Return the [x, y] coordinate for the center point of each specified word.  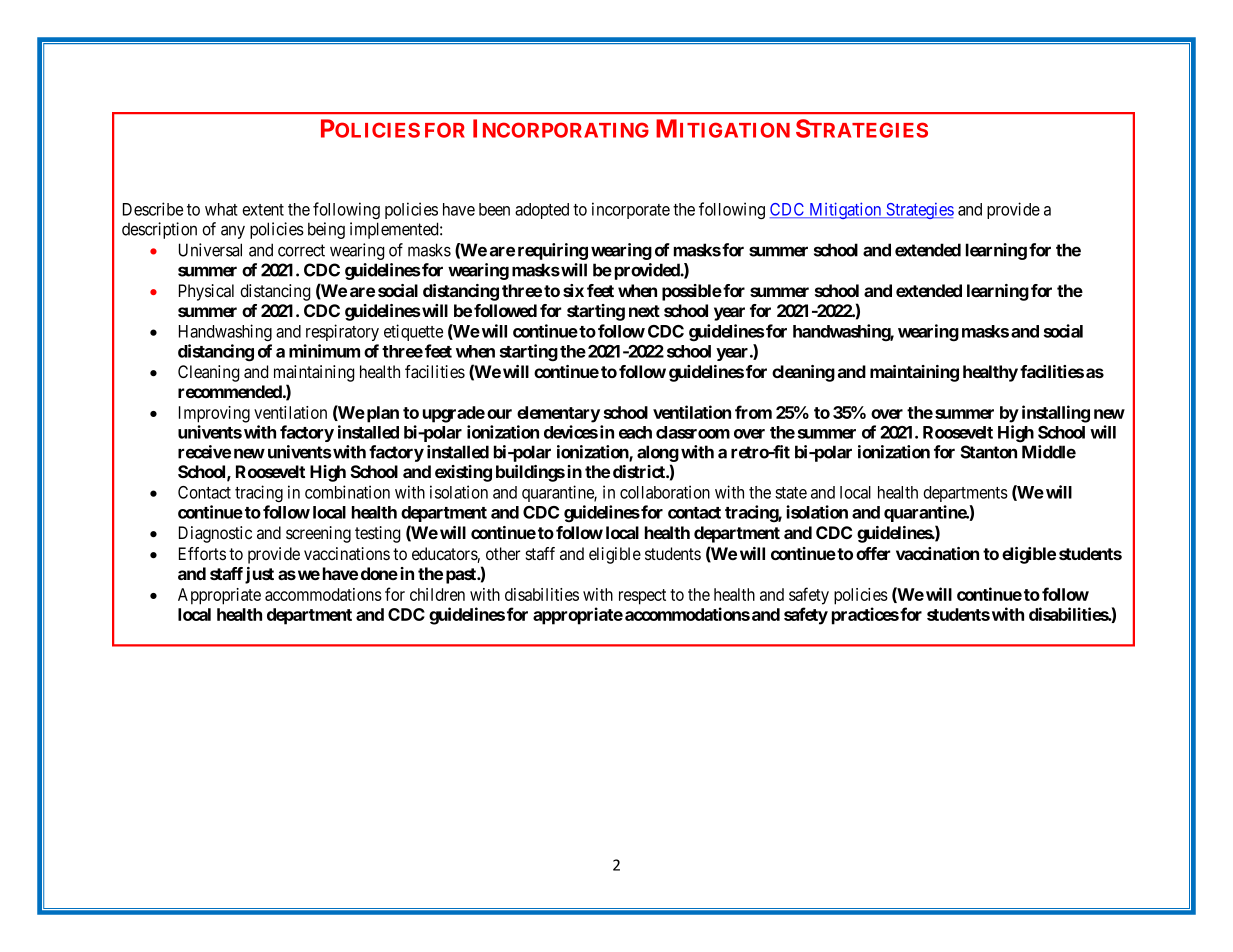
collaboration [665, 492]
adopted [542, 211]
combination [347, 492]
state [791, 493]
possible [692, 292]
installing [1056, 414]
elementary [558, 414]
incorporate [631, 210]
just [259, 575]
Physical [206, 292]
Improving [214, 414]
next [644, 311]
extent [263, 210]
